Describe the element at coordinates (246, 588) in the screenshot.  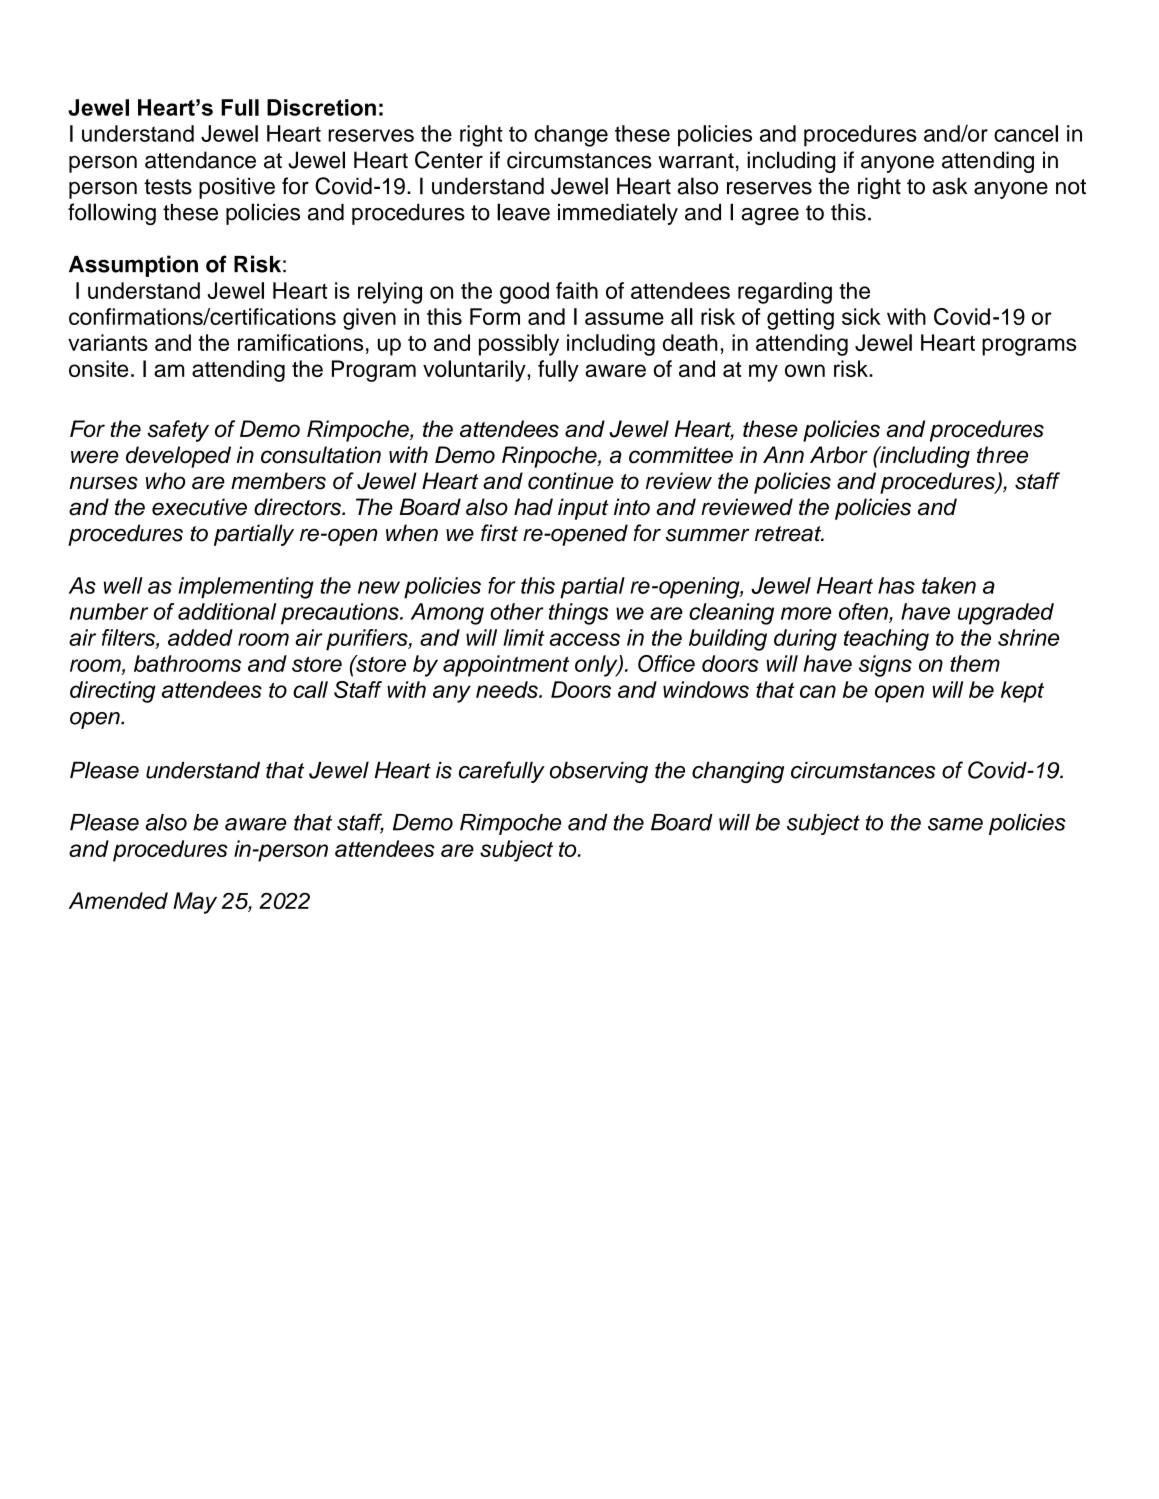
I see `implementing` at that location.
